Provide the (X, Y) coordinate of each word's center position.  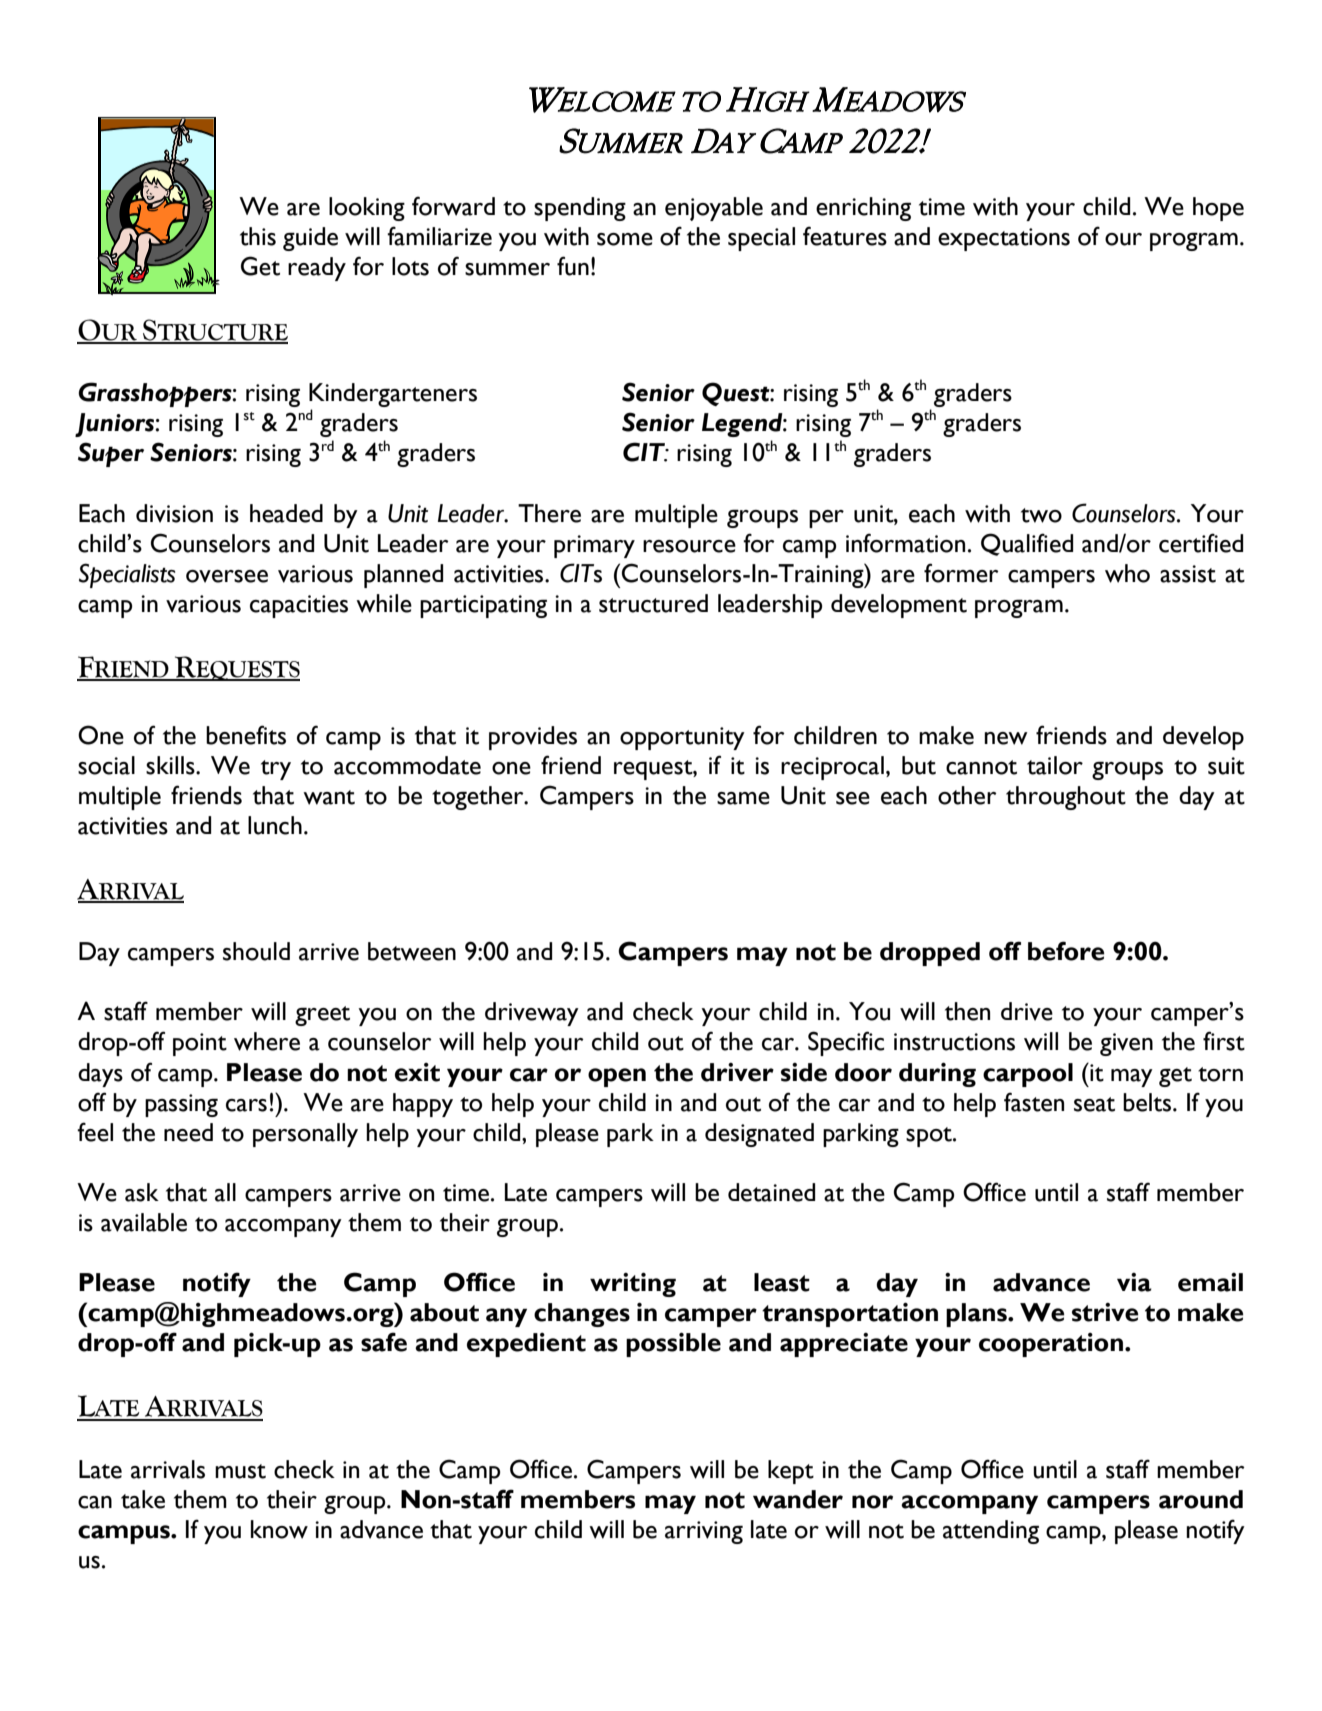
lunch (275, 825)
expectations (1004, 239)
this (258, 236)
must (240, 1471)
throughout (1066, 798)
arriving (704, 1532)
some (625, 239)
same (743, 798)
